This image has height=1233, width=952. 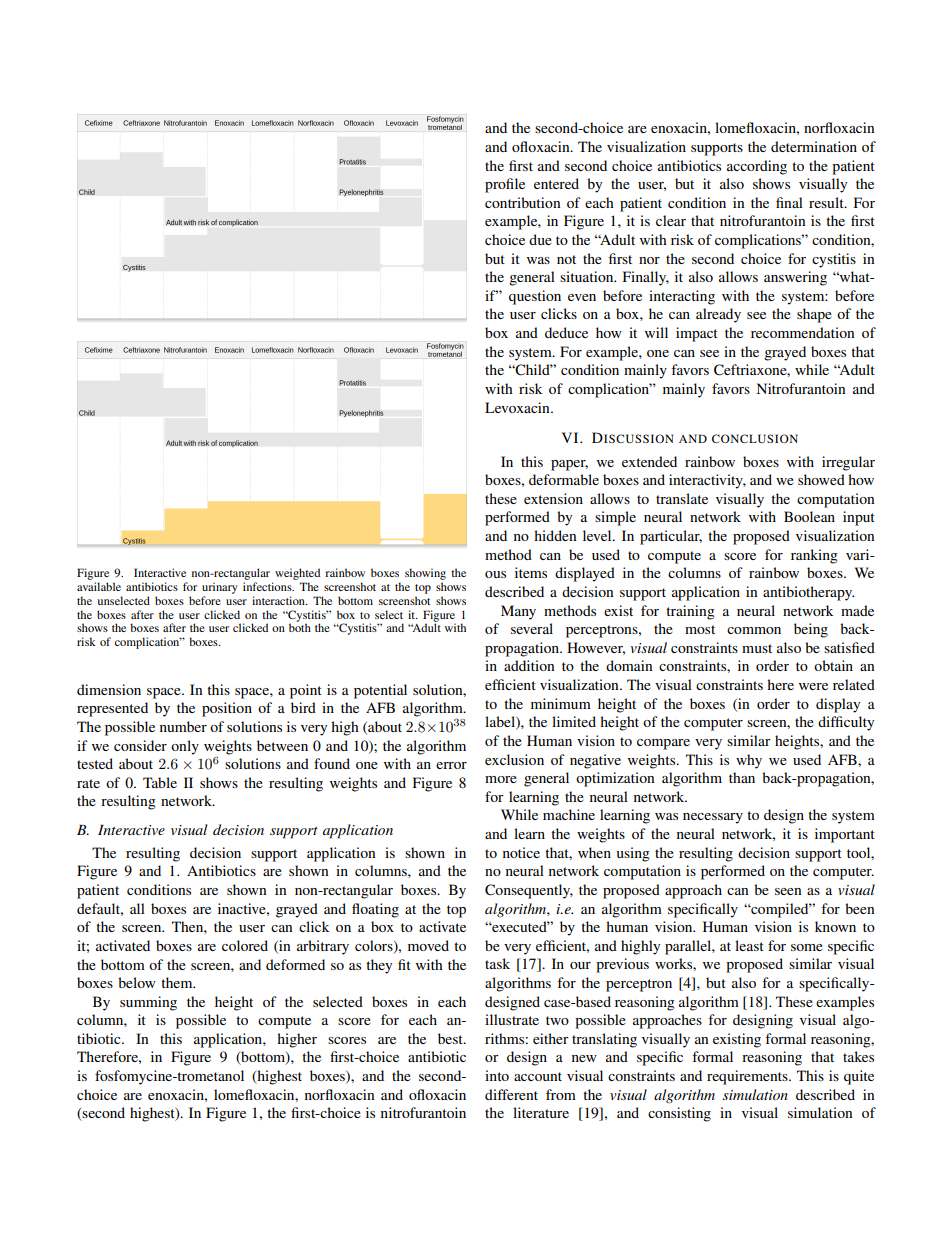 I want to click on weighted, so click(x=297, y=574).
